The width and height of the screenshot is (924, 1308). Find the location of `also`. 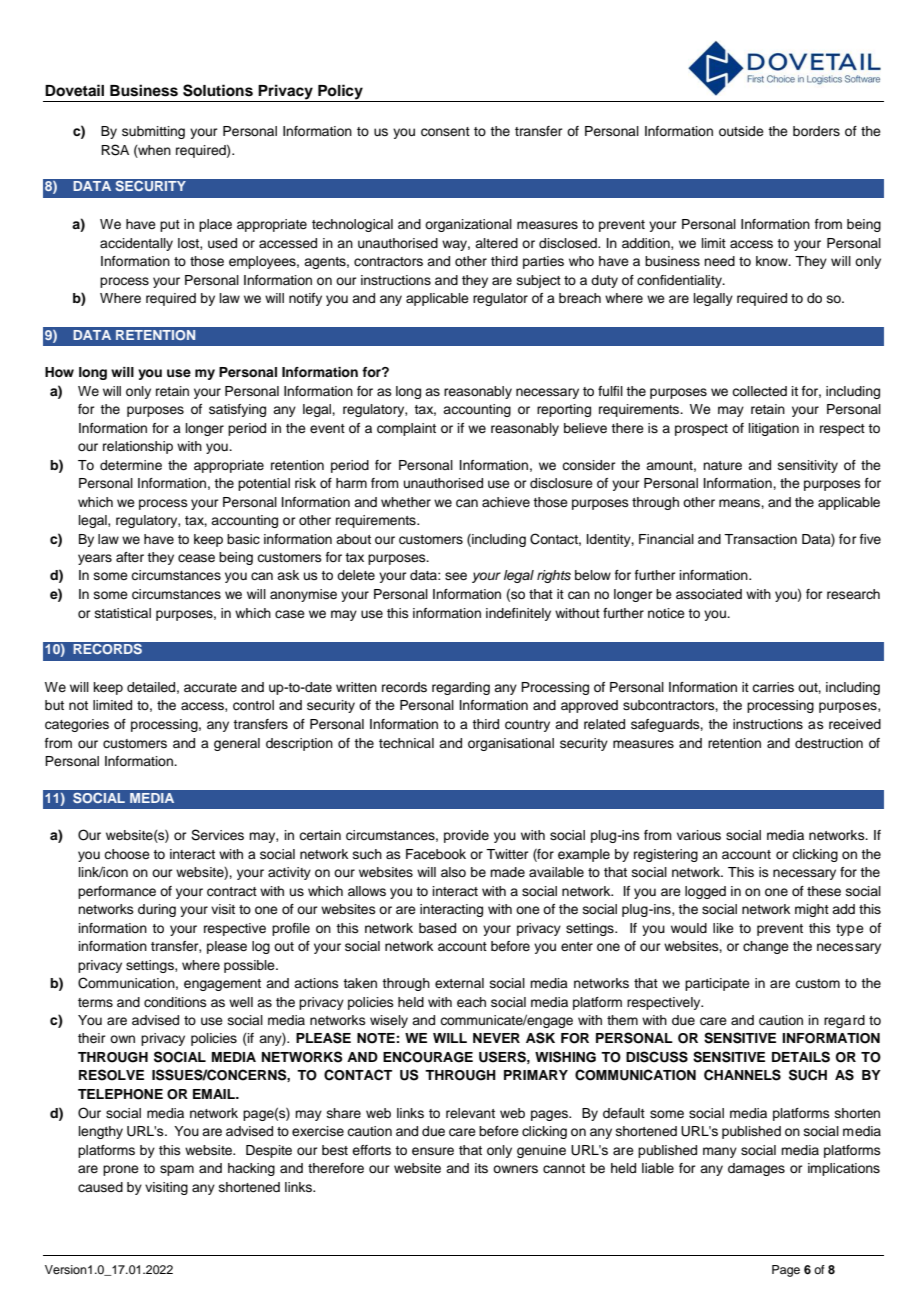

also is located at coordinates (453, 872).
